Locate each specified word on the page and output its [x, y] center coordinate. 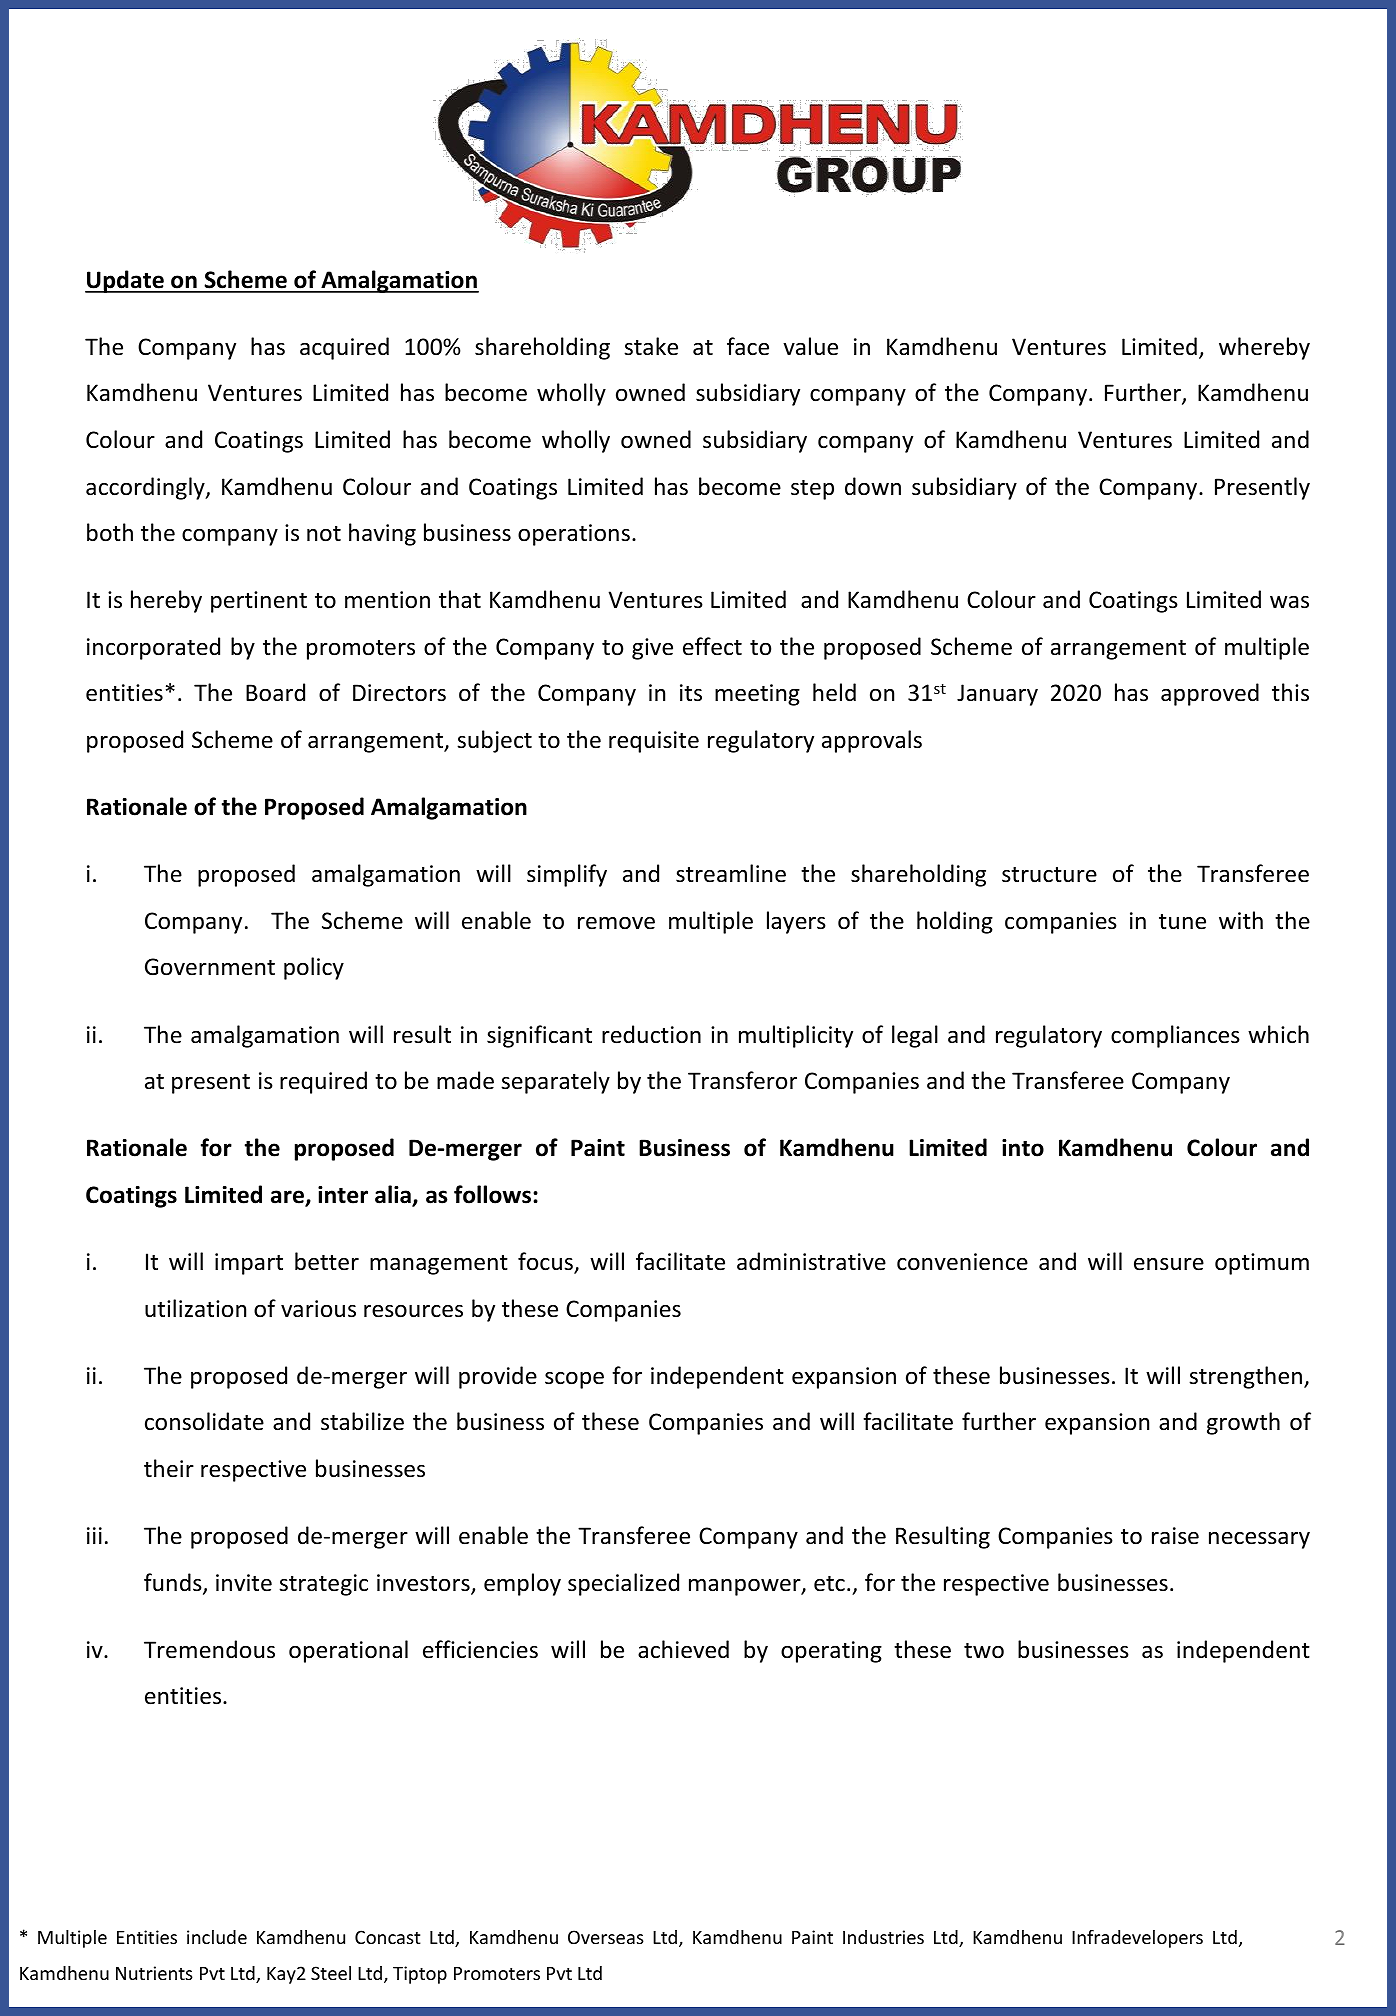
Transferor [742, 1080]
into [1023, 1148]
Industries [883, 1937]
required [323, 1082]
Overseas [606, 1937]
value [810, 346]
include [217, 1937]
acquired [344, 348]
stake [651, 346]
